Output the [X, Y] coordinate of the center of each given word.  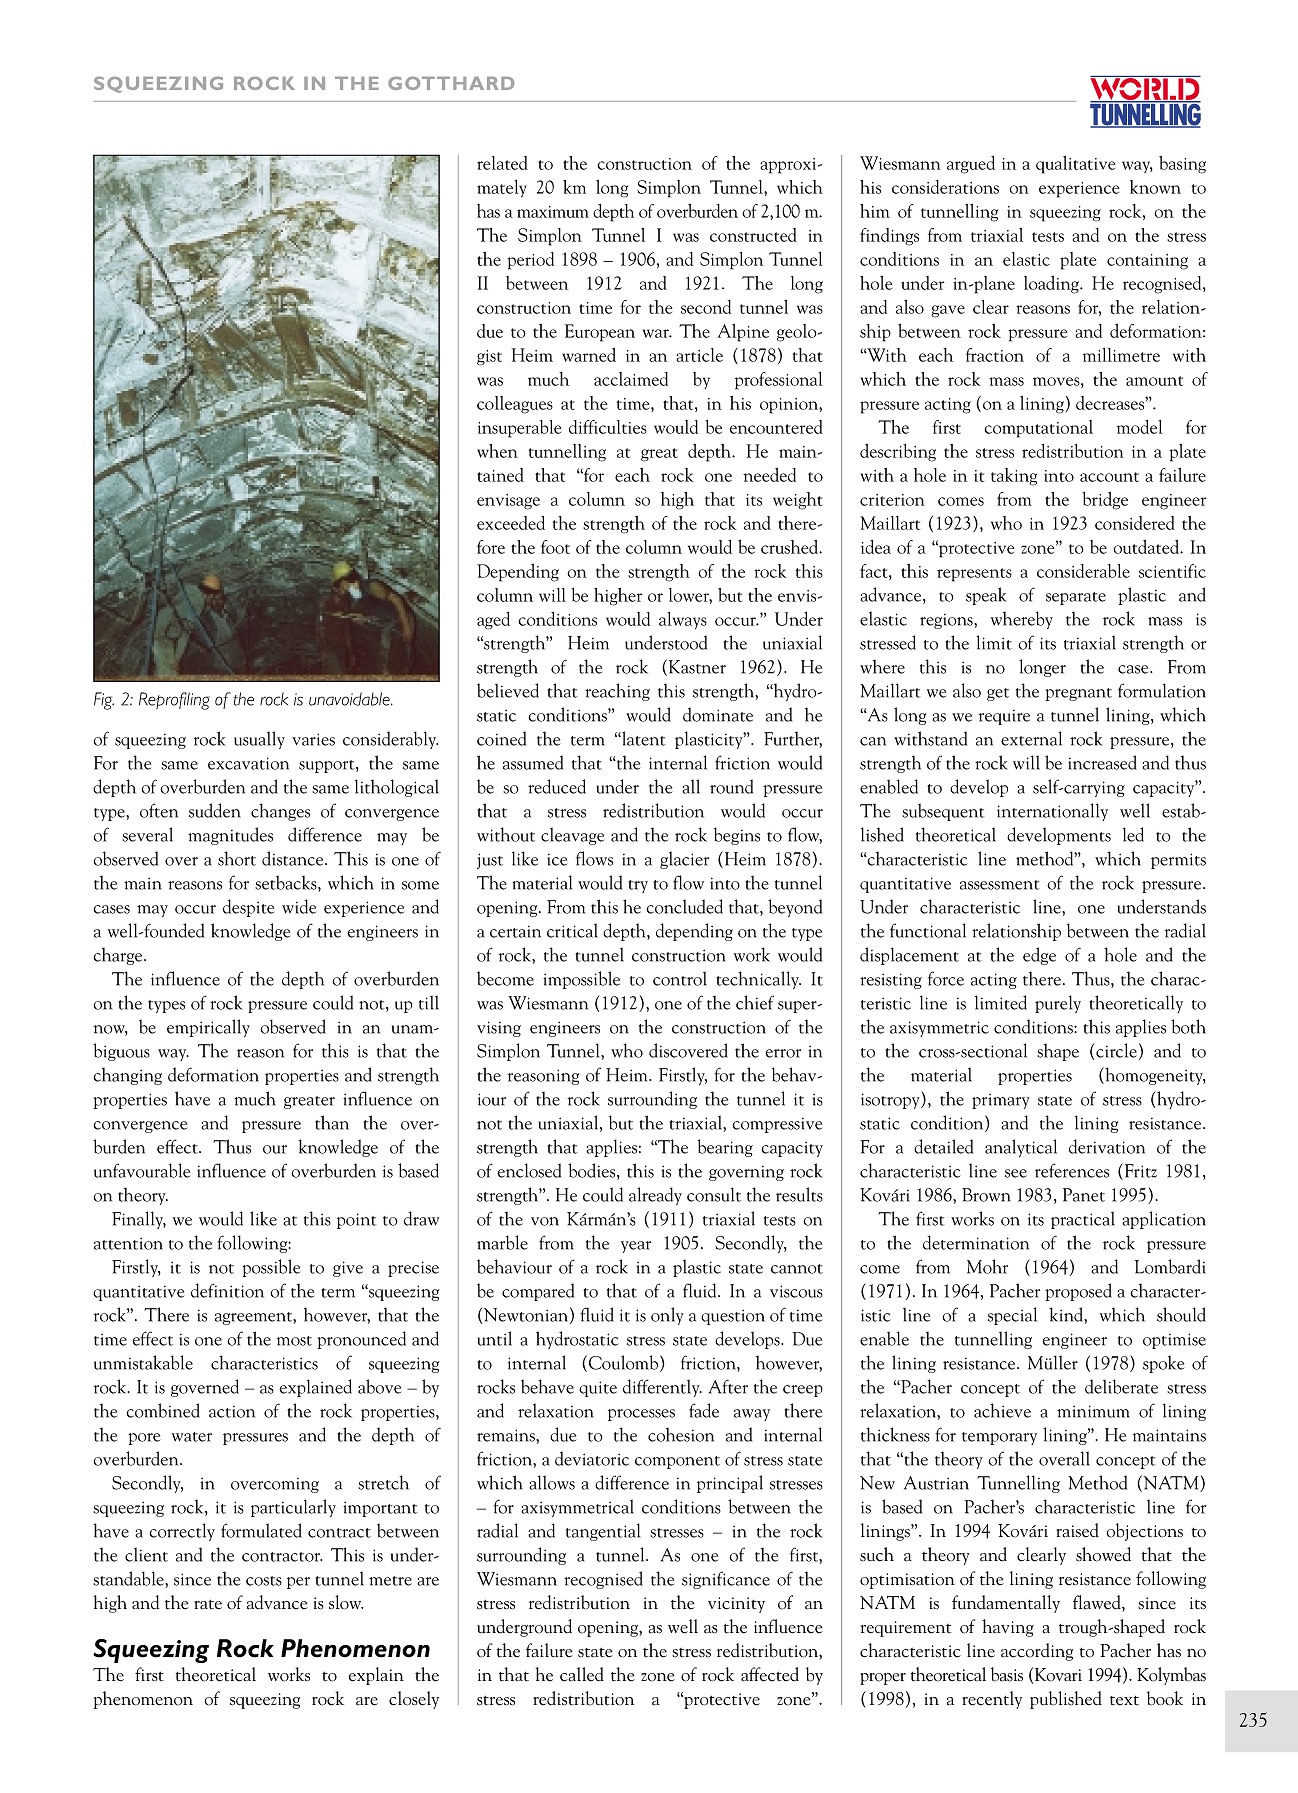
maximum [553, 212]
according [1037, 1652]
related [502, 163]
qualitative [1075, 165]
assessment [999, 885]
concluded [684, 906]
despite [248, 908]
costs [264, 1581]
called [582, 1674]
